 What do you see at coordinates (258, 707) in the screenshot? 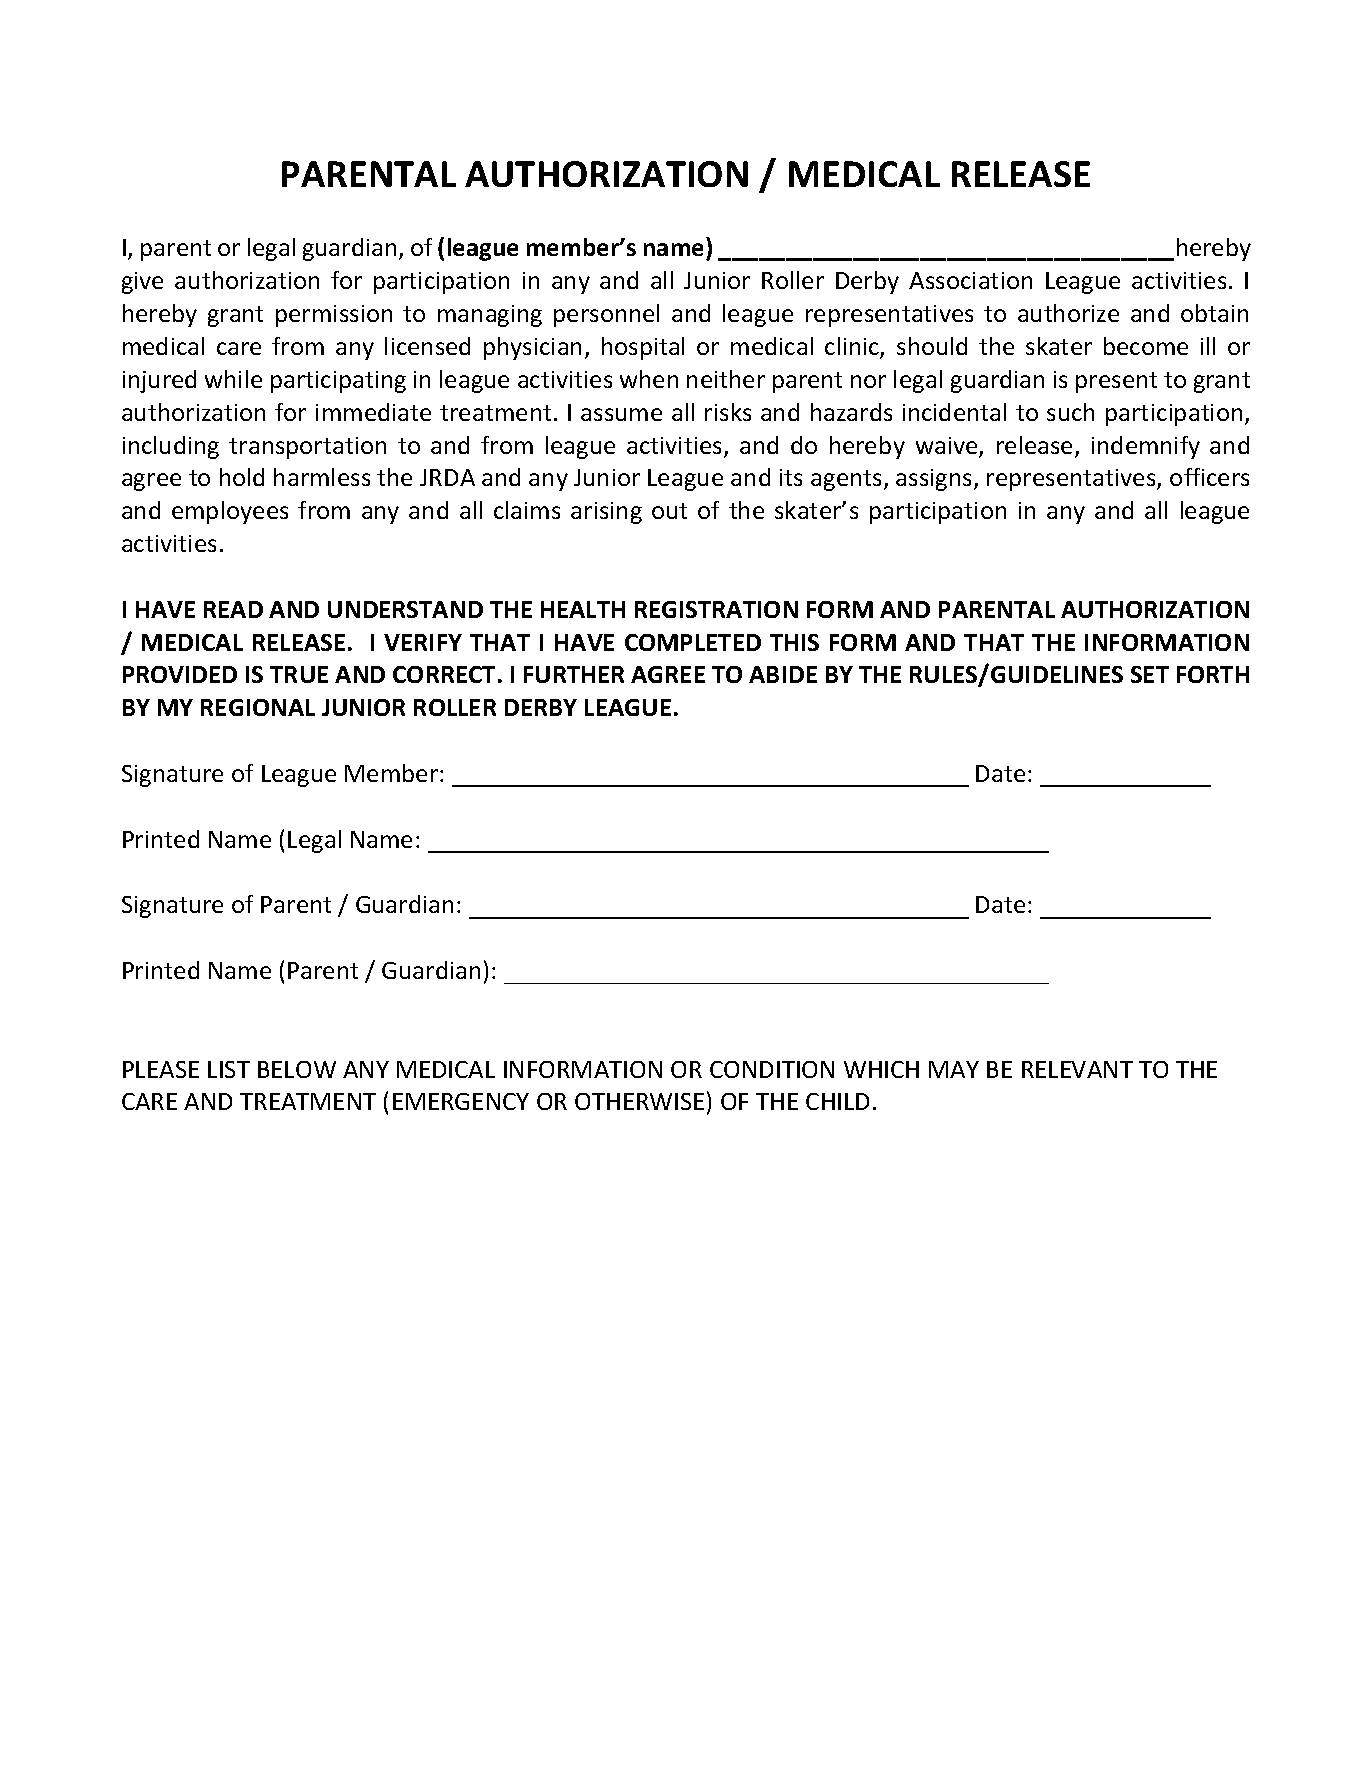
I see `REGIONAL` at bounding box center [258, 707].
